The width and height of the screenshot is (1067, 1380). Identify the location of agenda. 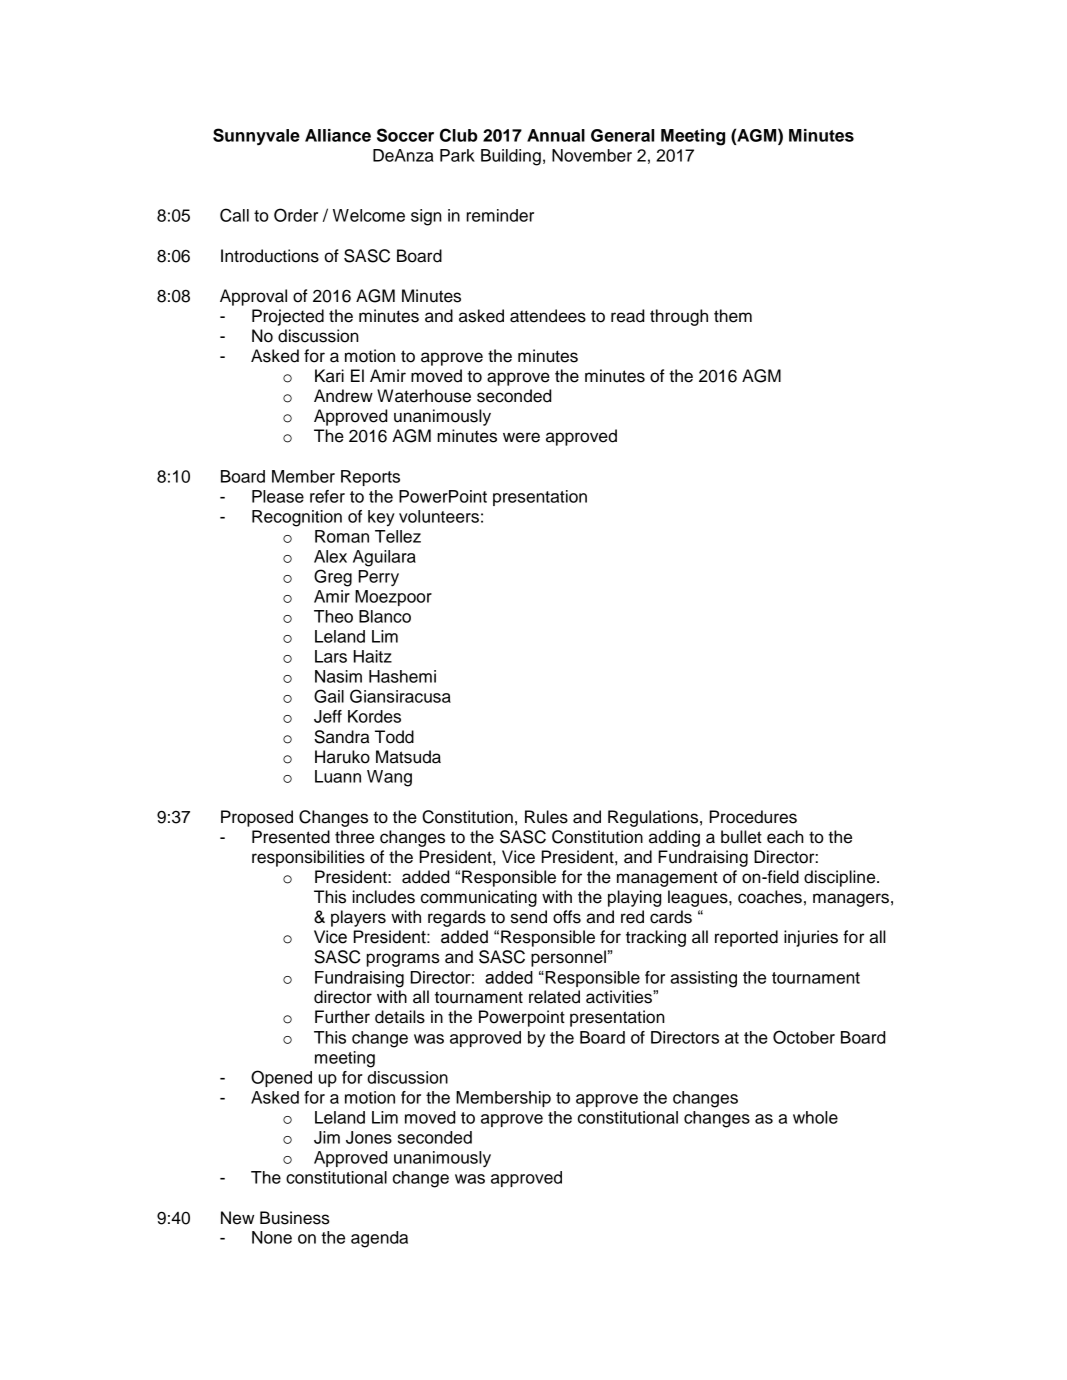
(379, 1239).
